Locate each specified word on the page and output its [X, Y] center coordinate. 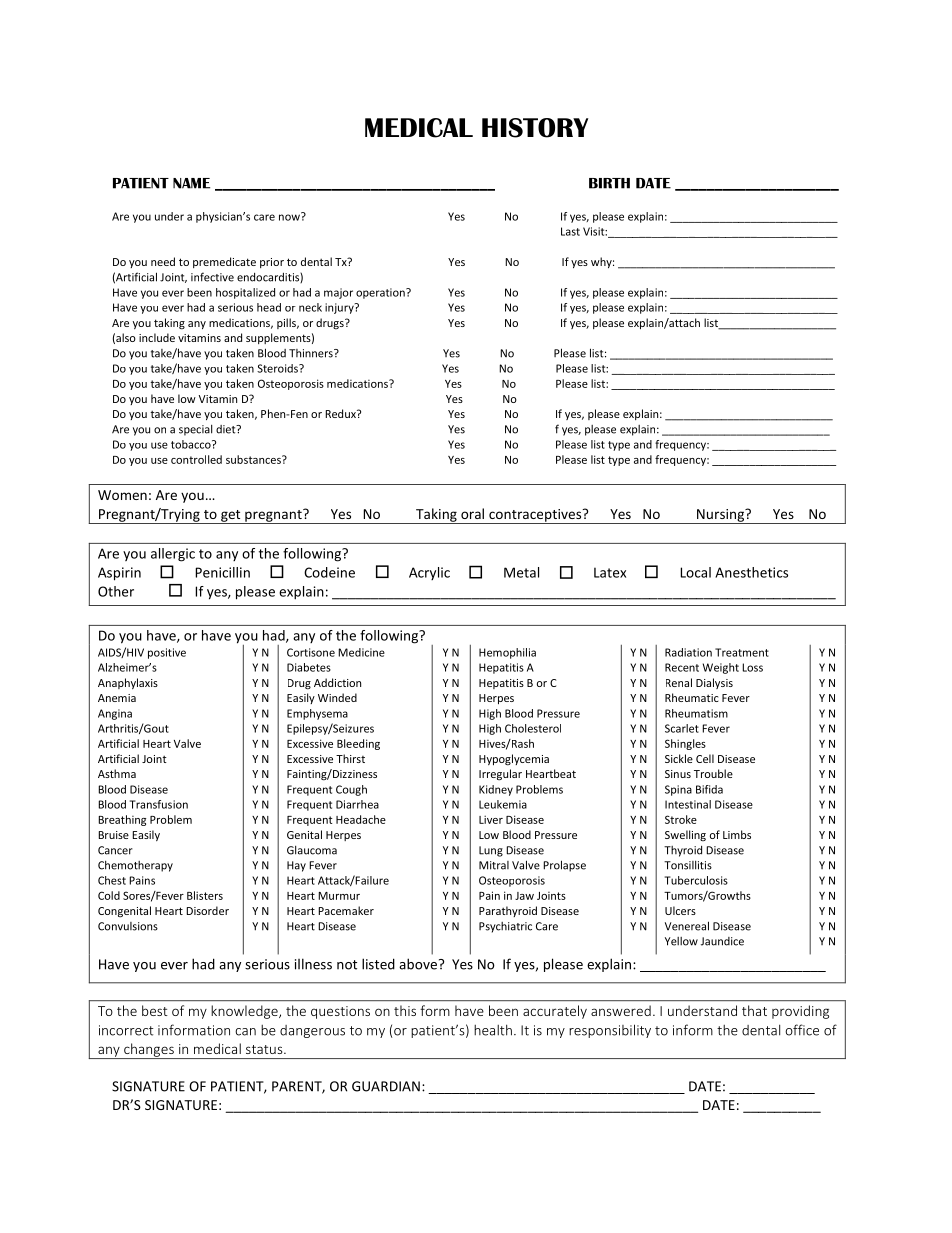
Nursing [721, 516]
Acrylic [429, 573]
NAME [191, 183]
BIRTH [609, 183]
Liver [491, 819]
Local [695, 572]
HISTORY [535, 128]
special [195, 430]
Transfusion [159, 804]
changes [149, 1051]
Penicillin [222, 572]
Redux [341, 413]
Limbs [737, 834]
